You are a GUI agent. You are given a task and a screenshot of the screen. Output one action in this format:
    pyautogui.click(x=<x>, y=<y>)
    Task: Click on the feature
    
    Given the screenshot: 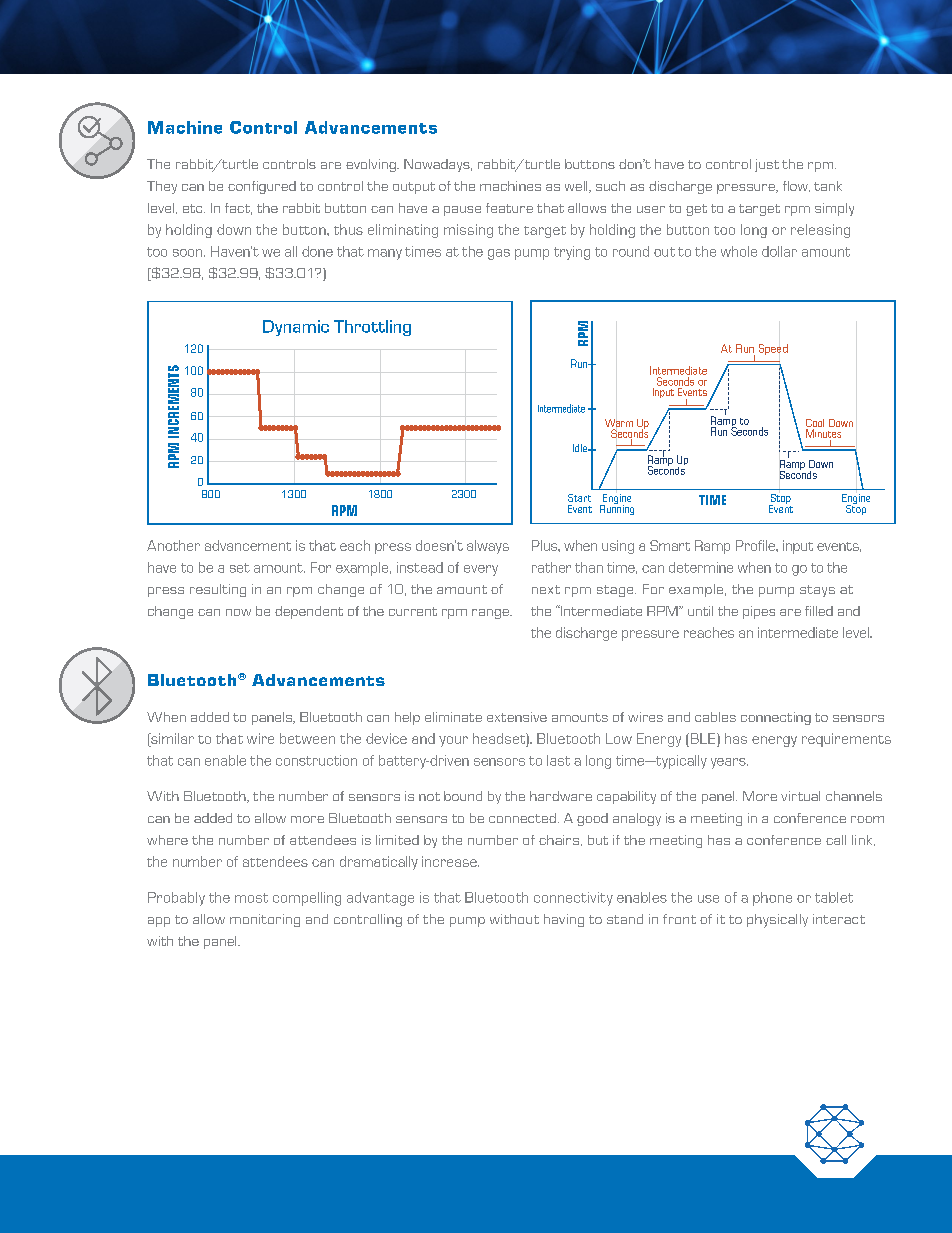 What is the action you would take?
    pyautogui.click(x=509, y=208)
